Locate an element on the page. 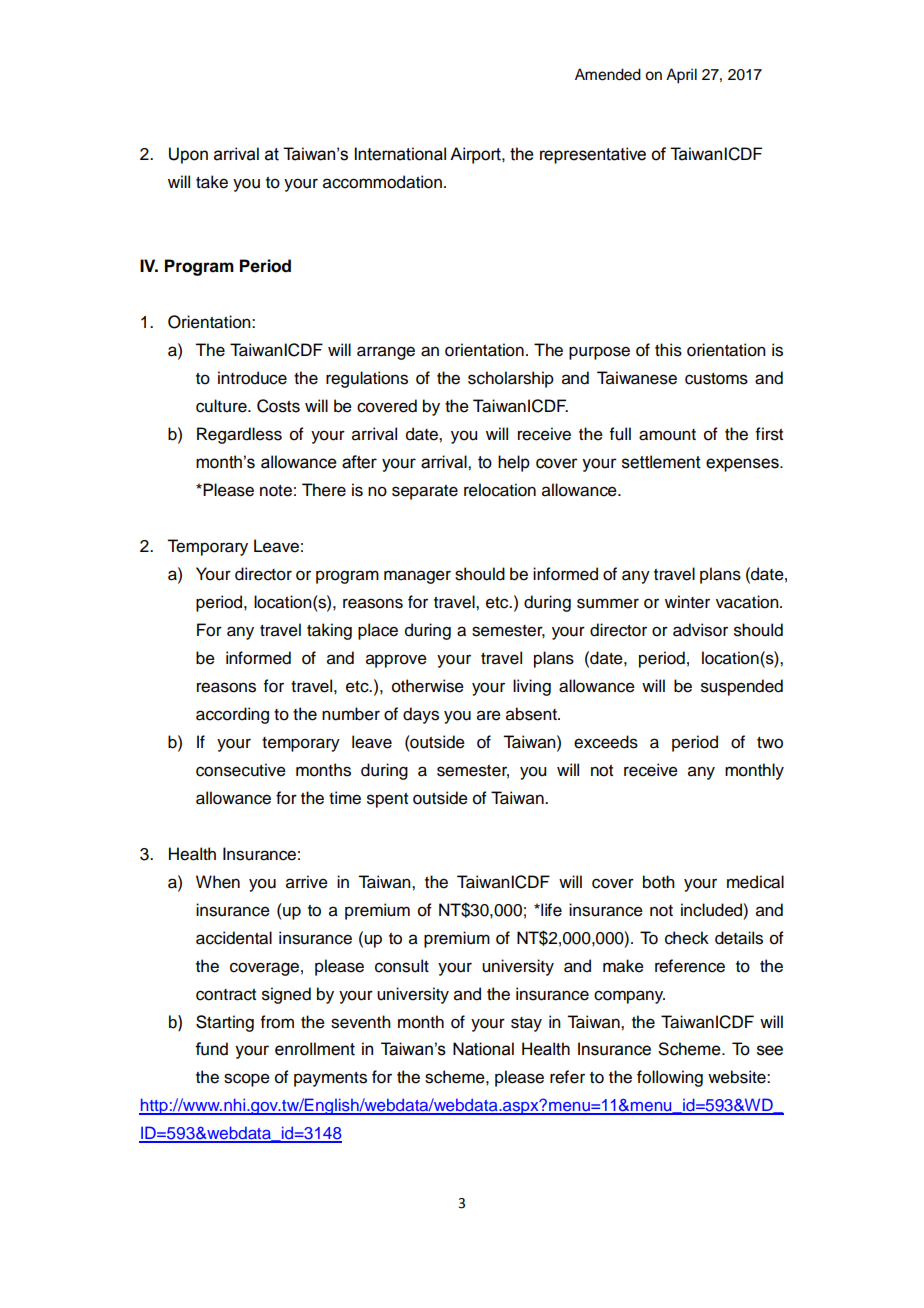  following is located at coordinates (670, 1078).
